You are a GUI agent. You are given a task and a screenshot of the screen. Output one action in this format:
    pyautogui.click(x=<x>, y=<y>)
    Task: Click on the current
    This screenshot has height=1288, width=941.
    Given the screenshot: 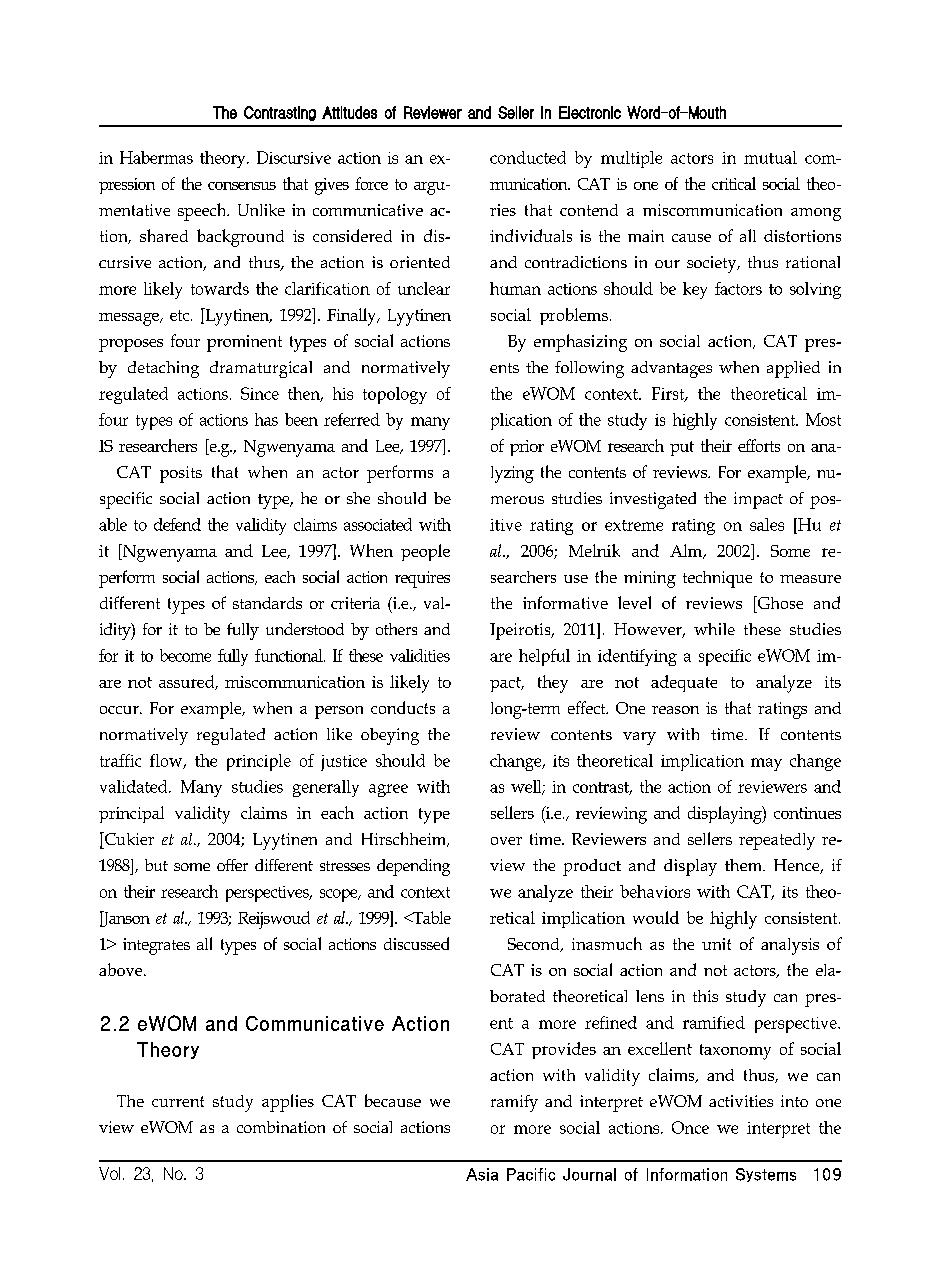 What is the action you would take?
    pyautogui.click(x=178, y=1101)
